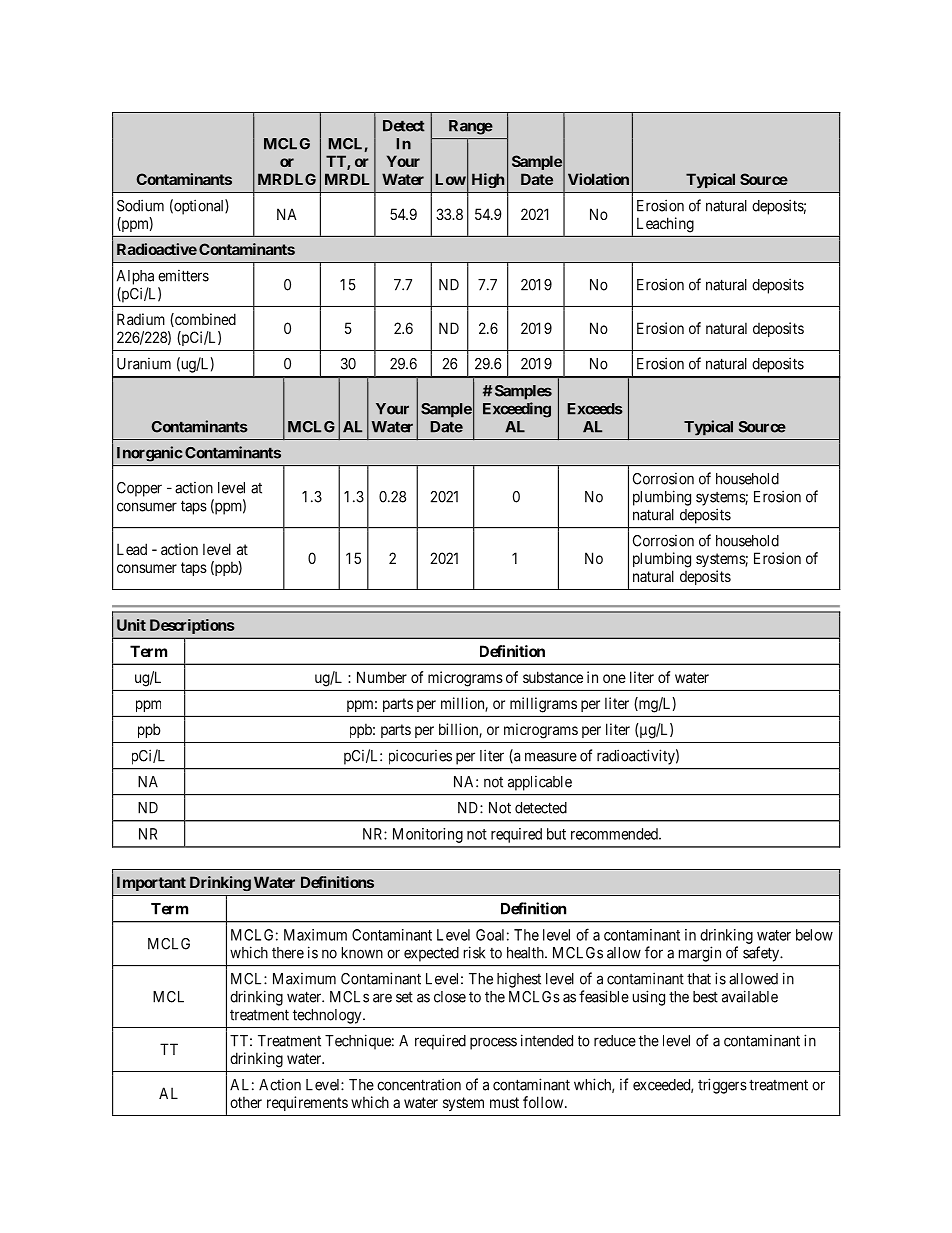 The image size is (952, 1233). What do you see at coordinates (665, 224) in the image?
I see `Leaching` at bounding box center [665, 224].
